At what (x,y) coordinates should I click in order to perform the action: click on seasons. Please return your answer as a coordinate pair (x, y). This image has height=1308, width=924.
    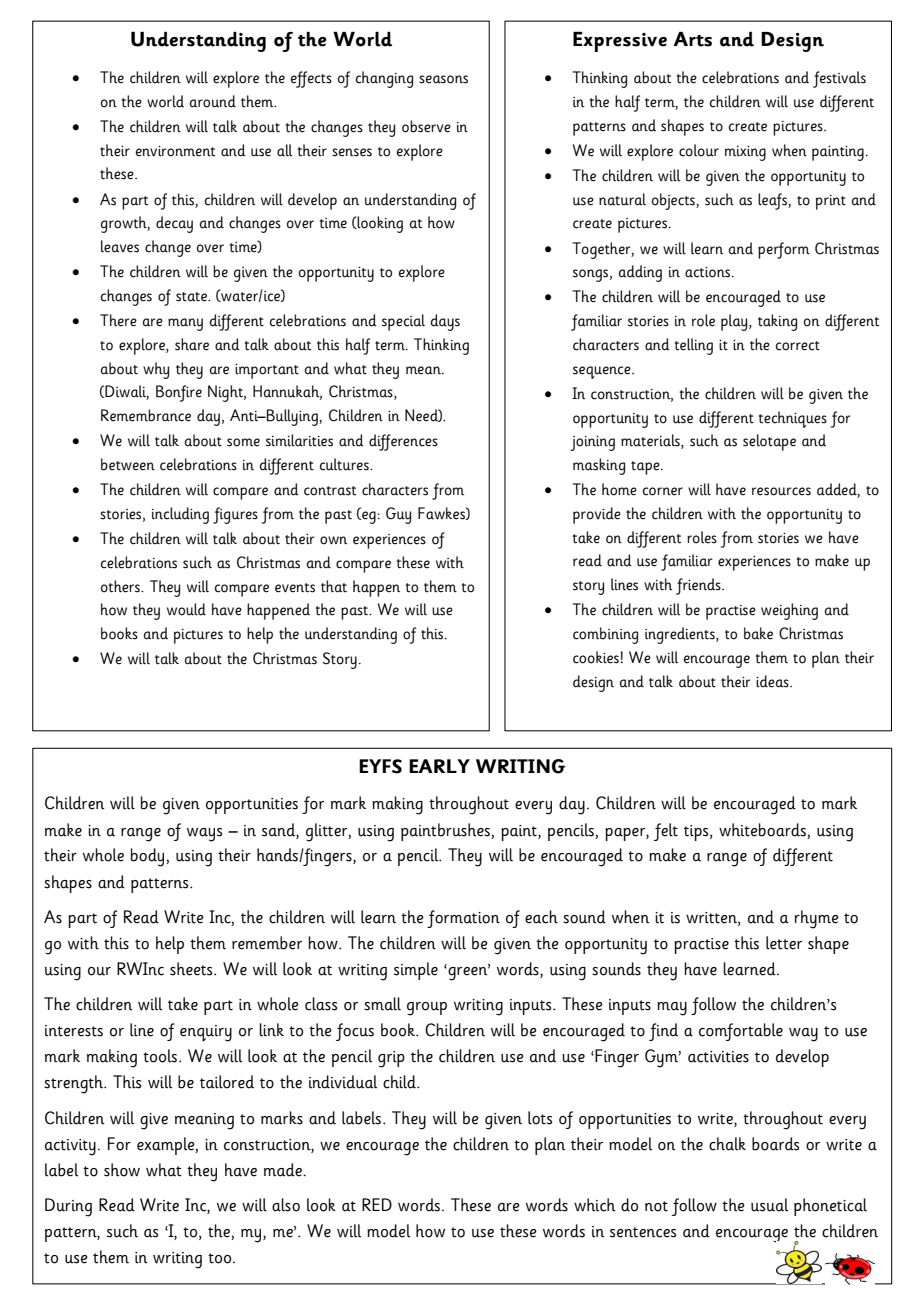
    Looking at the image, I should click on (443, 79).
